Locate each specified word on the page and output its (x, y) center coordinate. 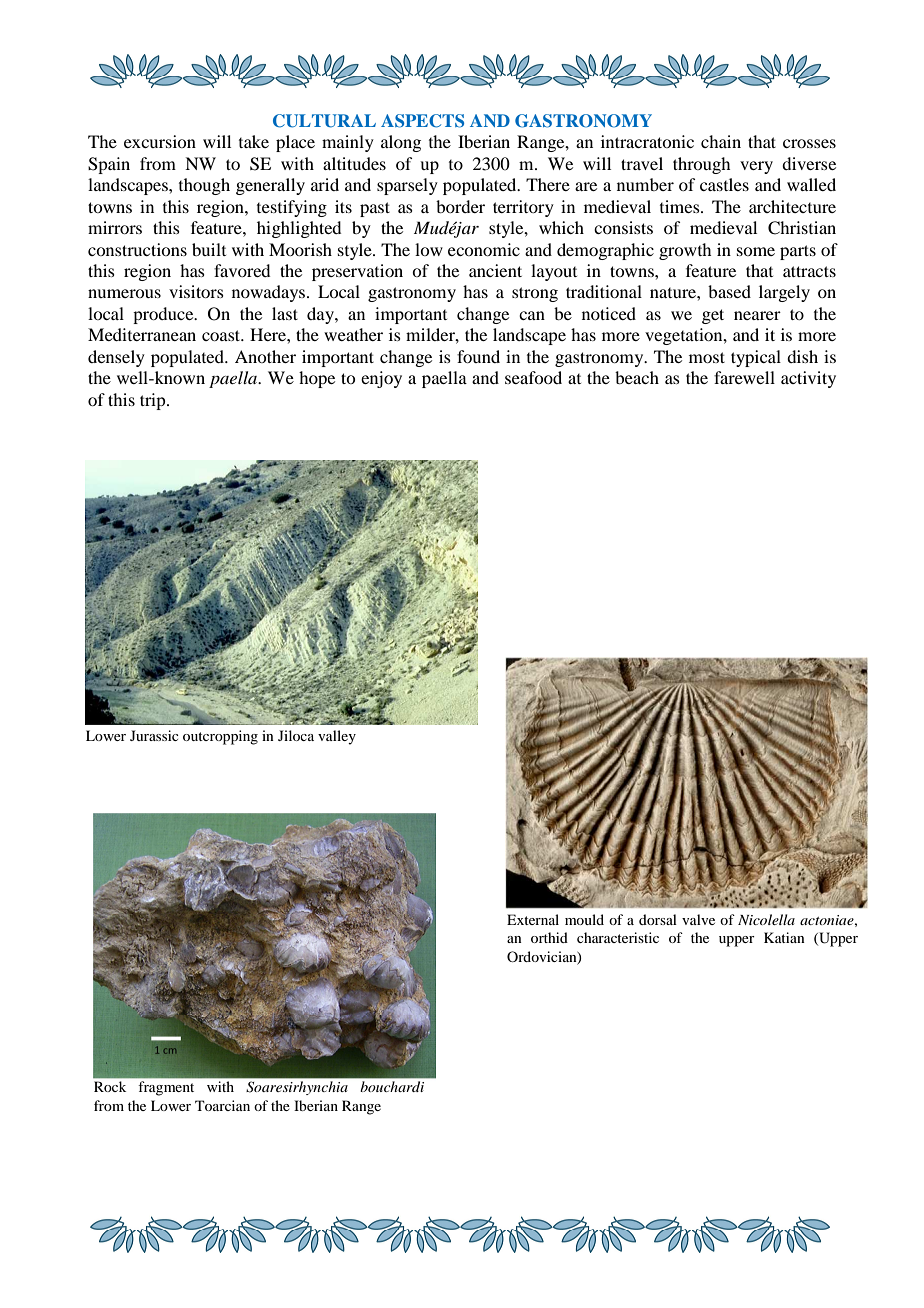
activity (808, 379)
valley (337, 737)
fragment (166, 1088)
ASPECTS (422, 121)
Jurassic (154, 735)
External (533, 919)
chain (721, 141)
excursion (160, 141)
